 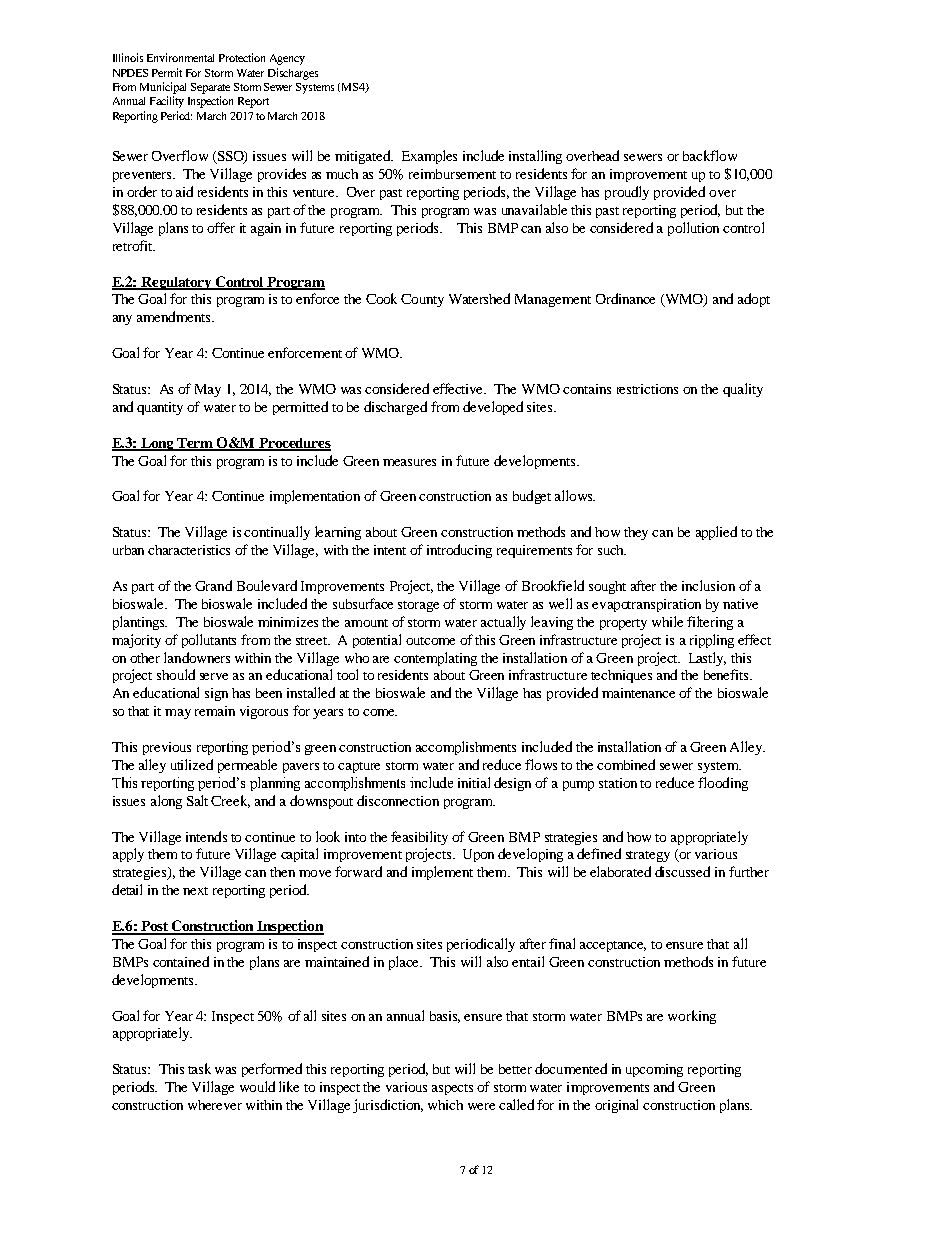 I want to click on combined, so click(x=626, y=764).
